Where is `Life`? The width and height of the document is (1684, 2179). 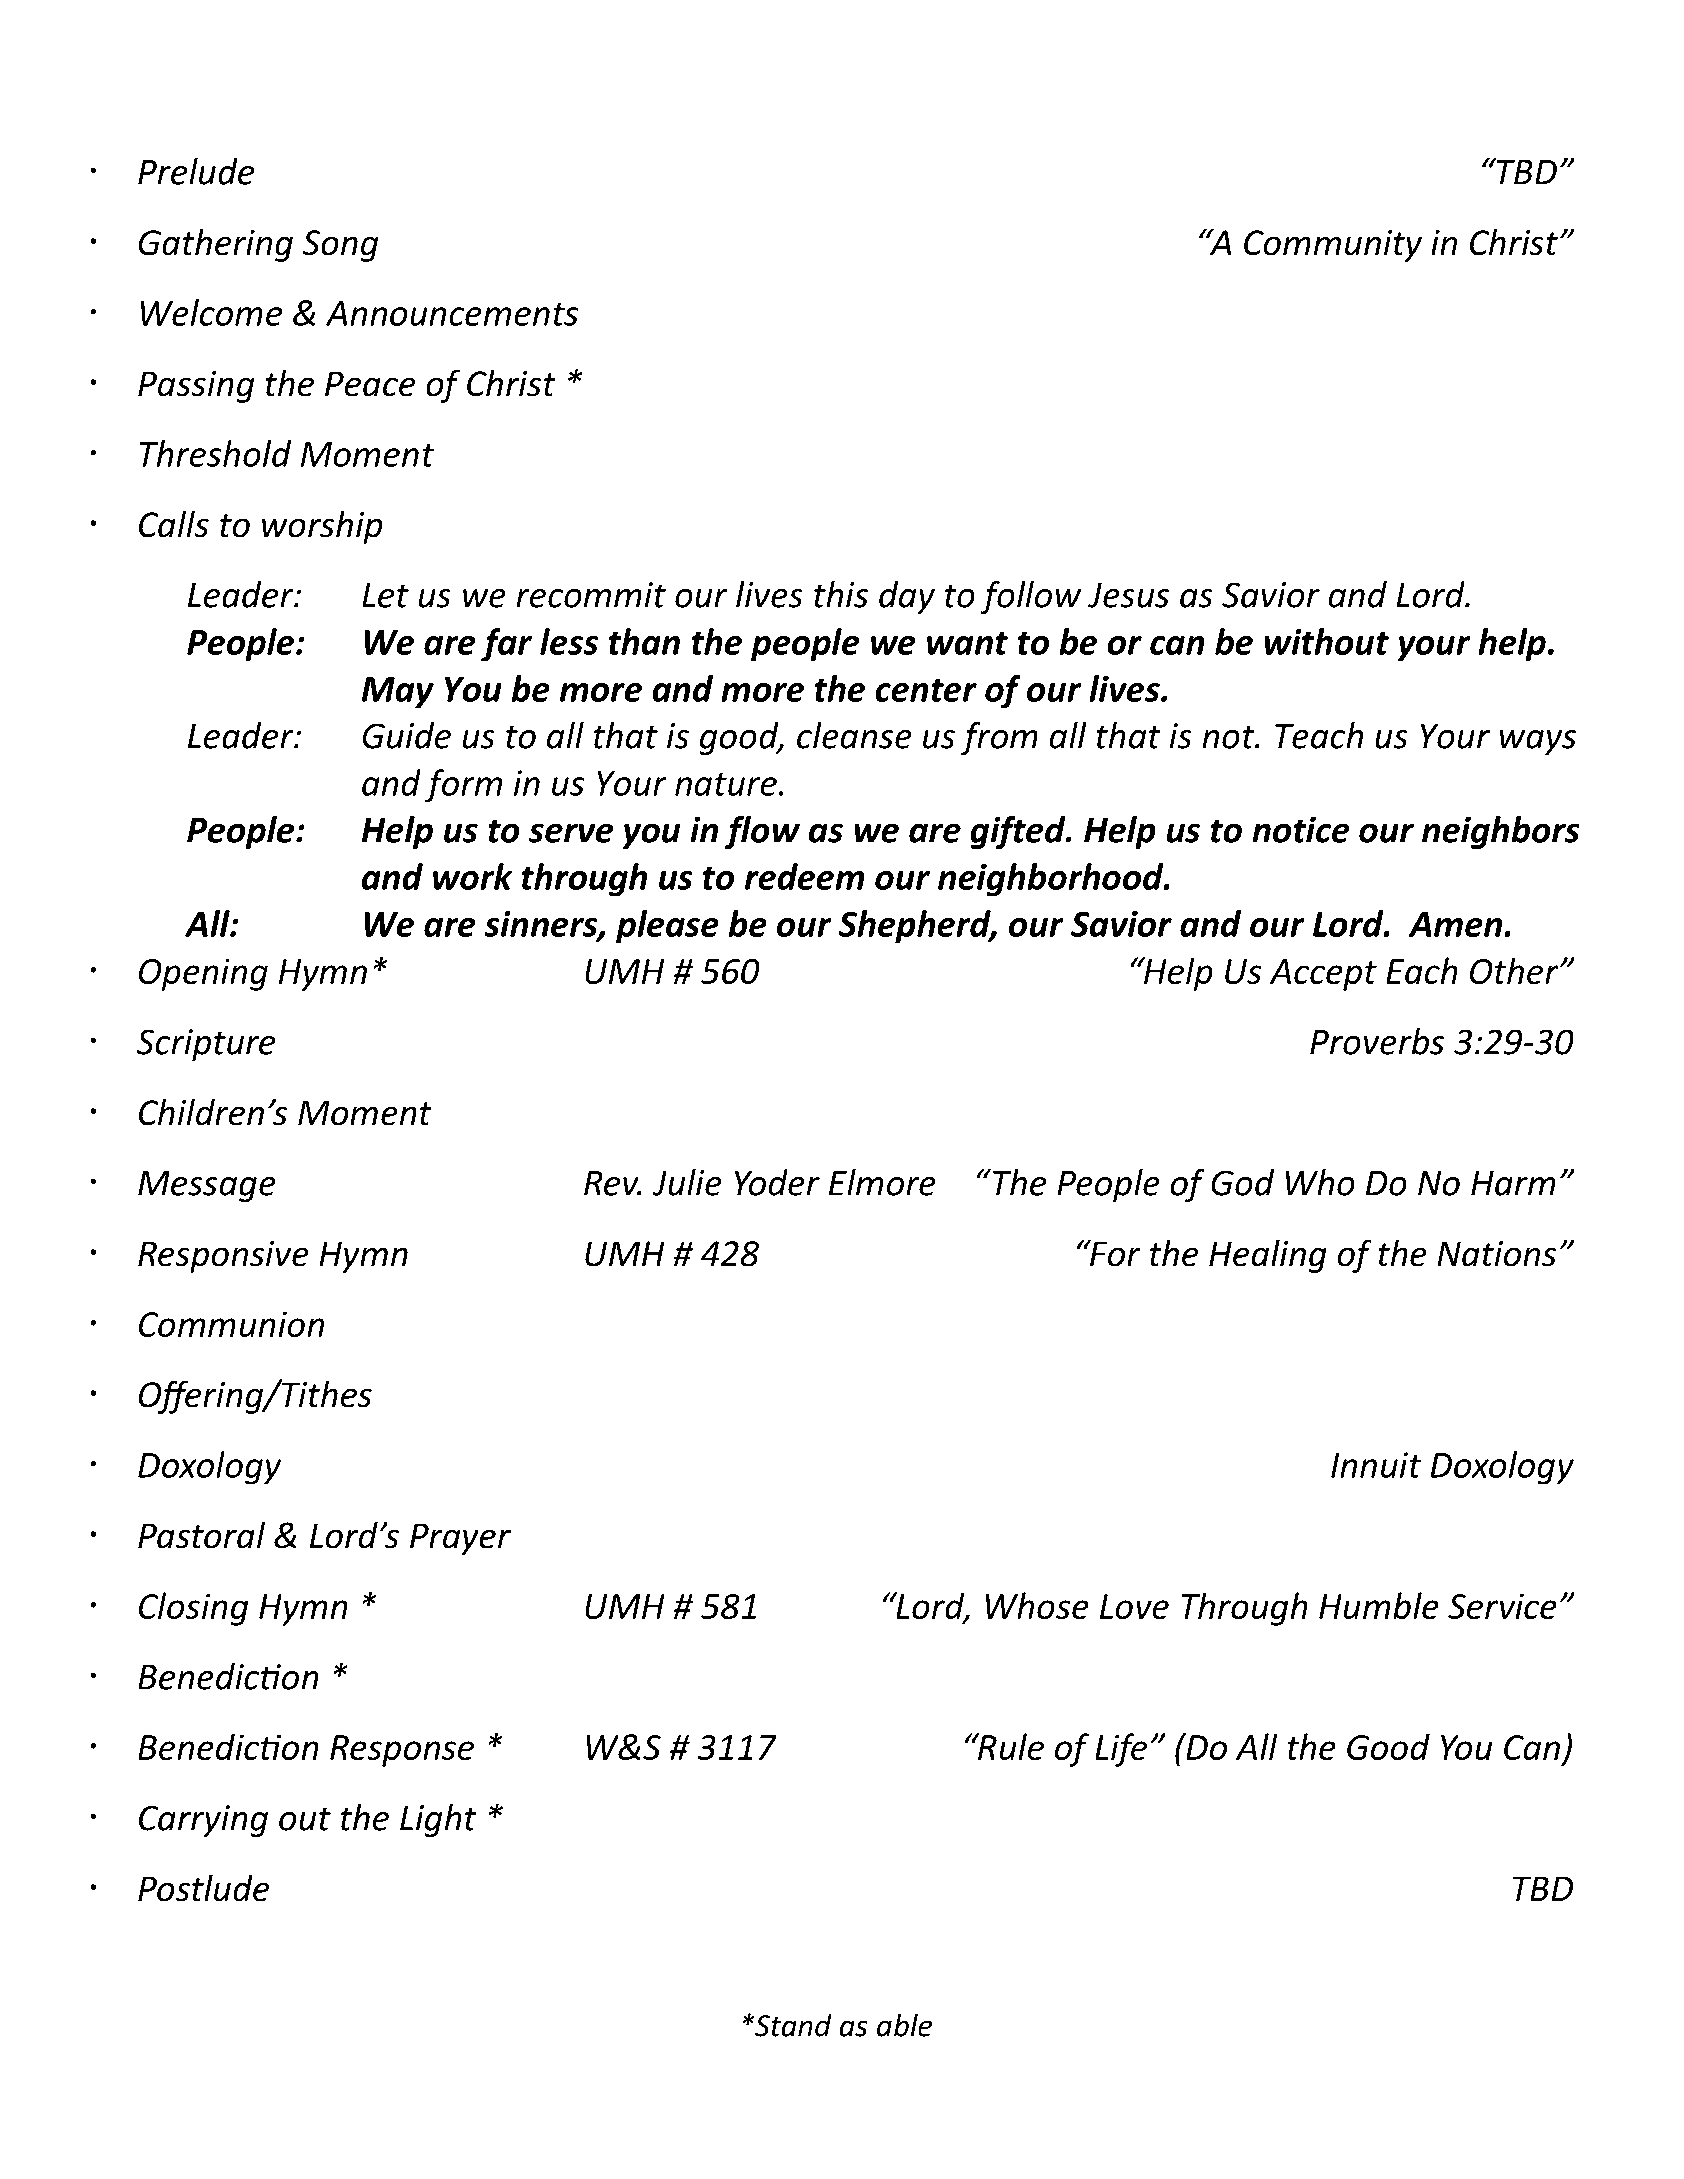 Life is located at coordinates (1121, 1750).
